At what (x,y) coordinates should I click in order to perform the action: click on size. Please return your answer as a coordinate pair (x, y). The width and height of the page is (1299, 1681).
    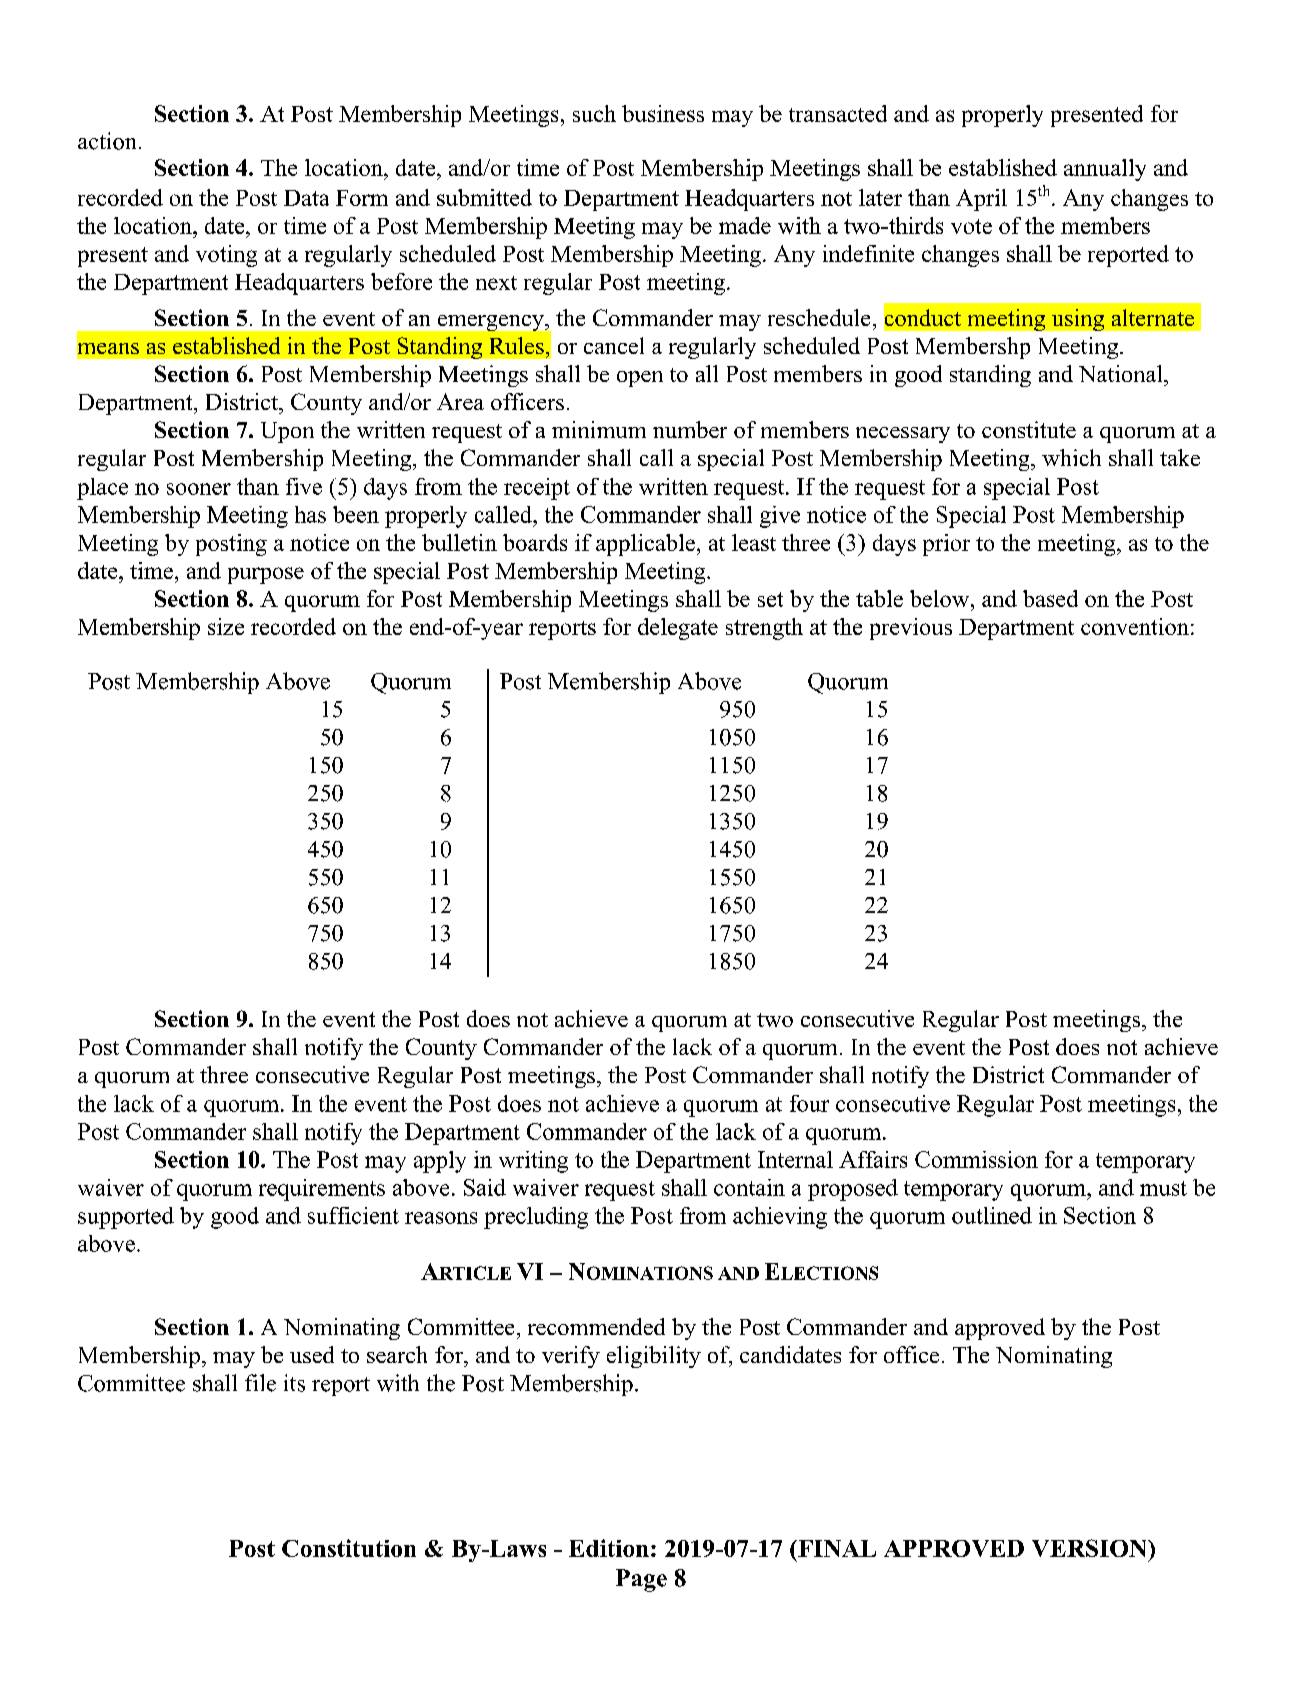
    Looking at the image, I should click on (226, 626).
